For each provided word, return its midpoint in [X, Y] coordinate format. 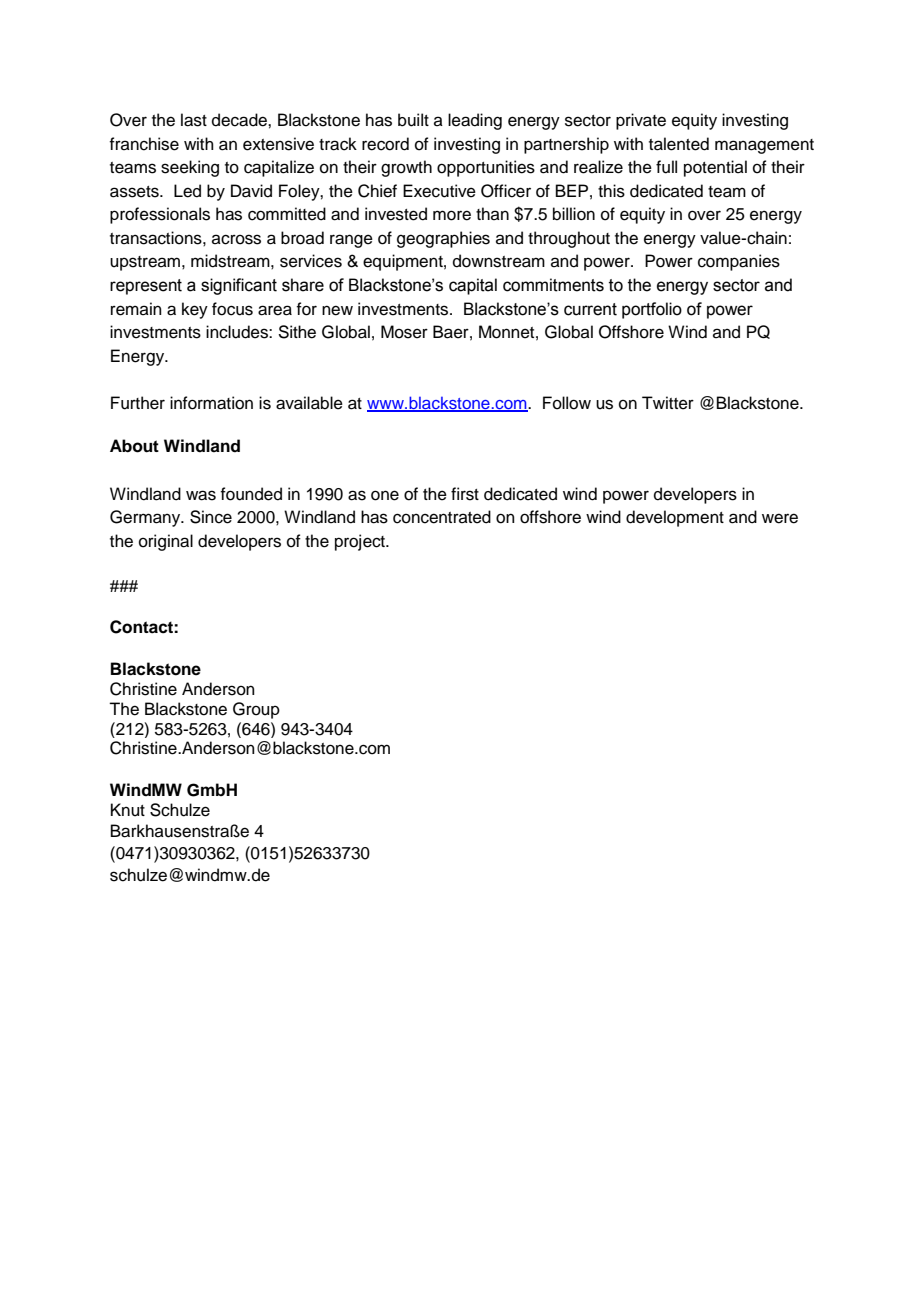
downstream [499, 261]
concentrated [442, 517]
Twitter [668, 403]
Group [256, 710]
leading [475, 121]
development [675, 518]
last [194, 120]
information [211, 403]
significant [239, 286]
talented [679, 144]
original [166, 542]
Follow [567, 403]
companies [739, 262]
